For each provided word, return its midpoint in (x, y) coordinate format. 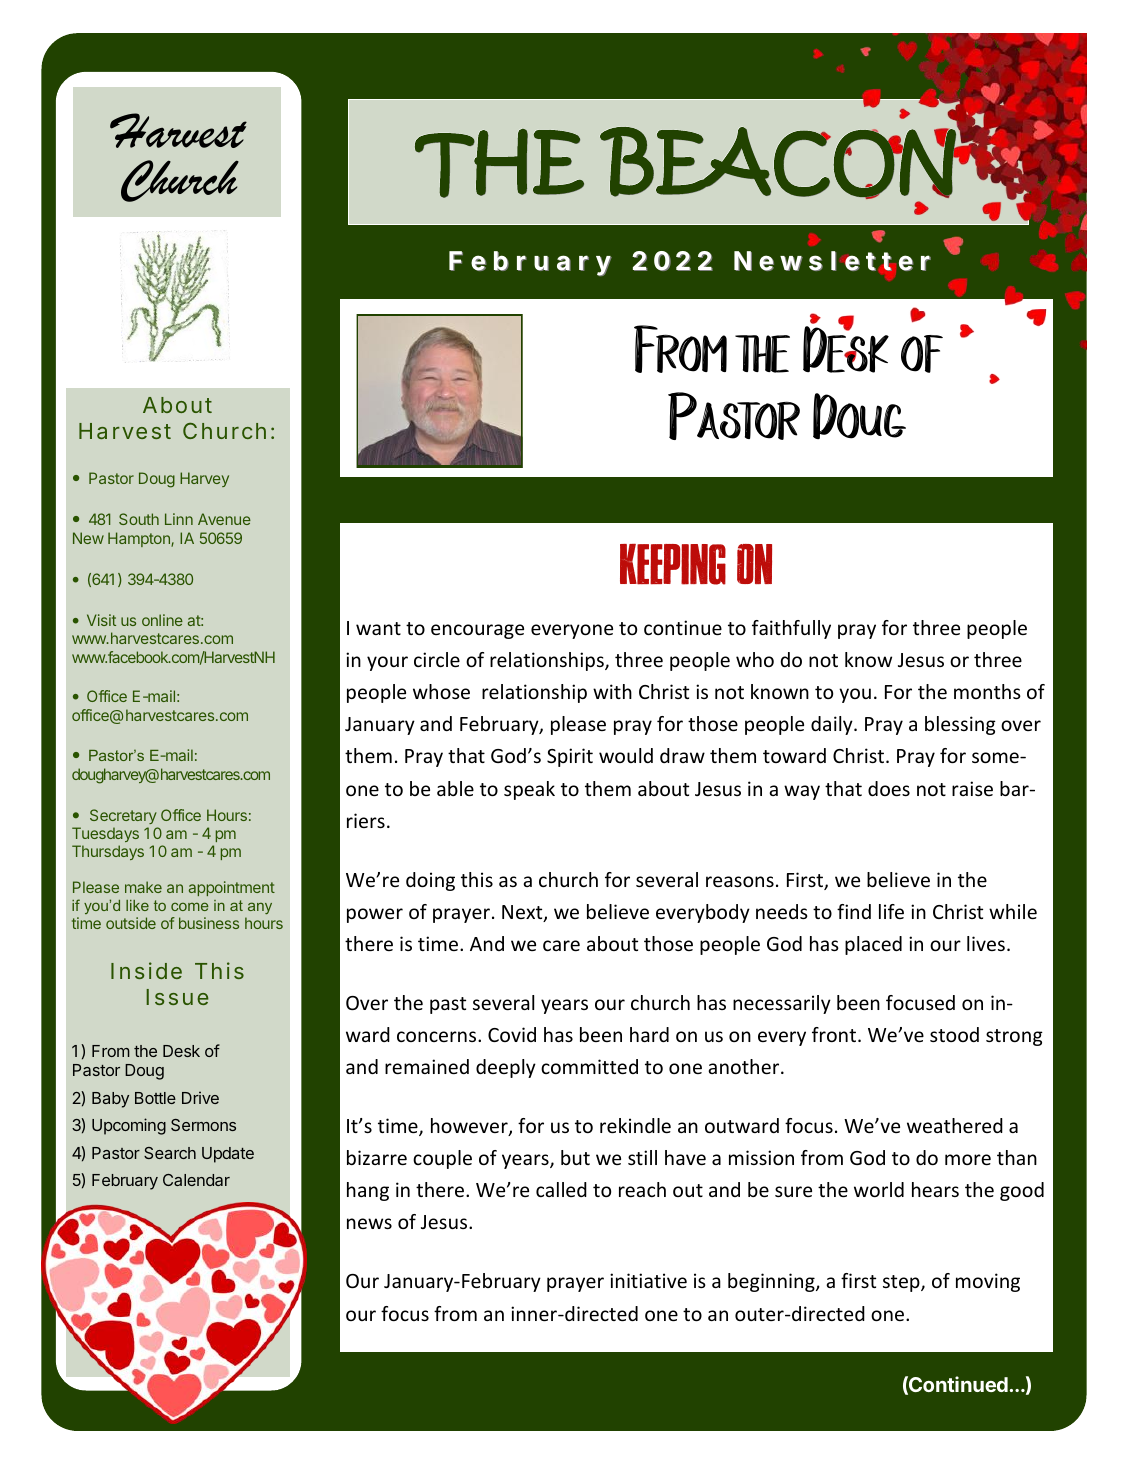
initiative (648, 1280)
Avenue (224, 519)
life (891, 911)
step (902, 1283)
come (190, 906)
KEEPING (673, 564)
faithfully (791, 629)
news (369, 1223)
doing (430, 881)
